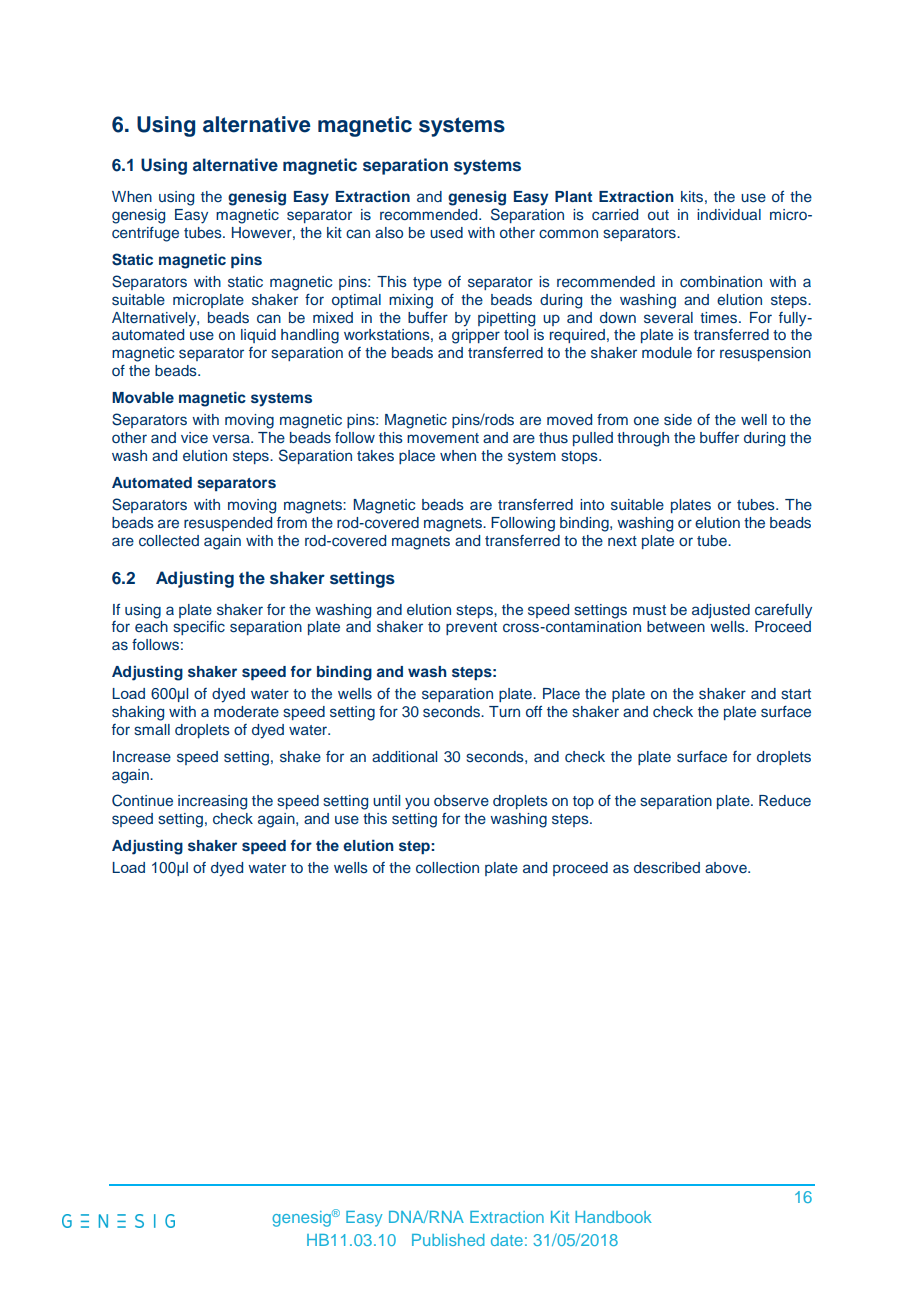  Describe the element at coordinates (232, 439) in the screenshot. I see `versa` at that location.
